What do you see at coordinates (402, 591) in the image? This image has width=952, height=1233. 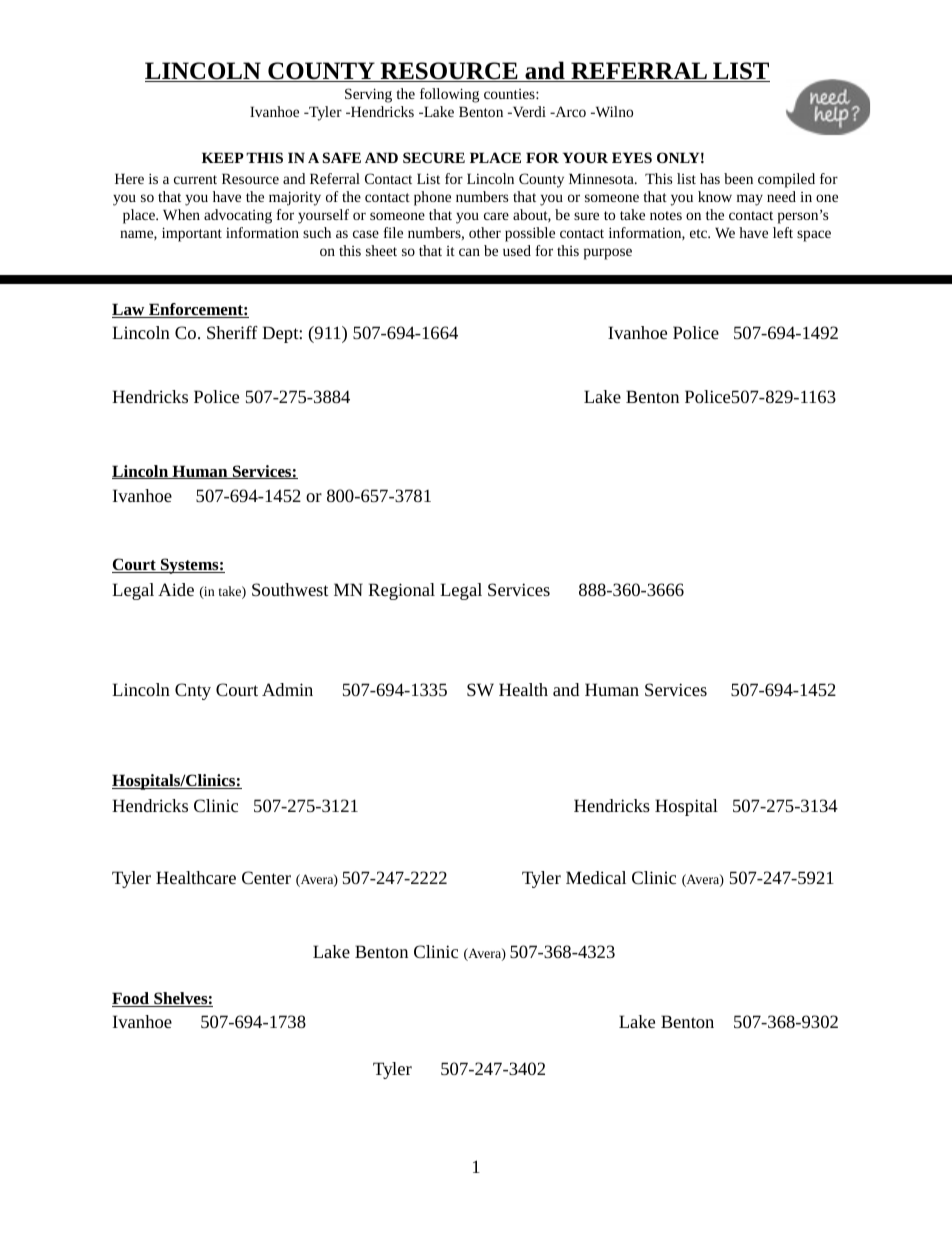 I see `Regional` at bounding box center [402, 591].
